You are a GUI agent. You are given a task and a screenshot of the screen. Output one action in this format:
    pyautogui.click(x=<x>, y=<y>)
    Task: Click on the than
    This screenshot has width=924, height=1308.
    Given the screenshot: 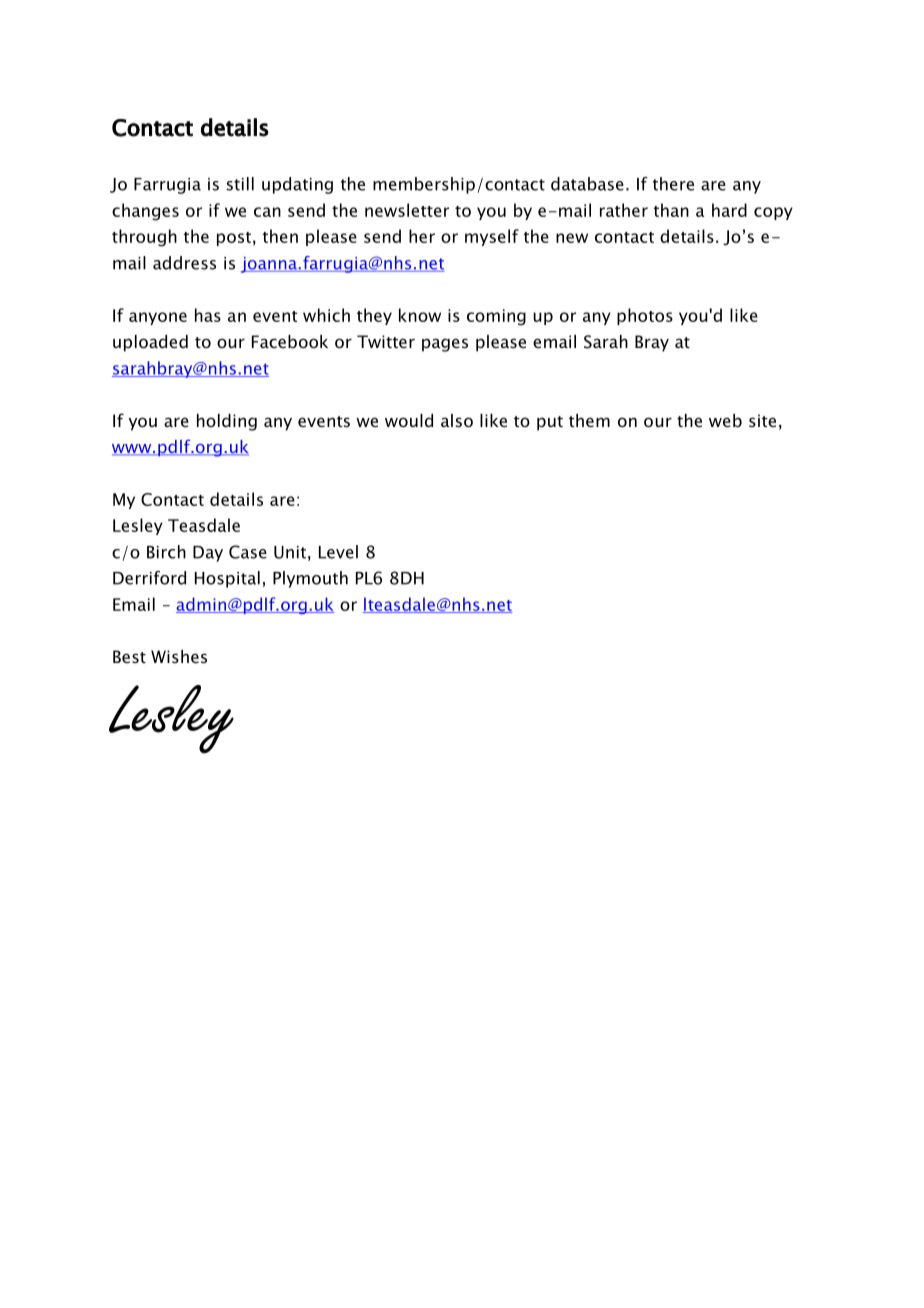 What is the action you would take?
    pyautogui.click(x=671, y=210)
